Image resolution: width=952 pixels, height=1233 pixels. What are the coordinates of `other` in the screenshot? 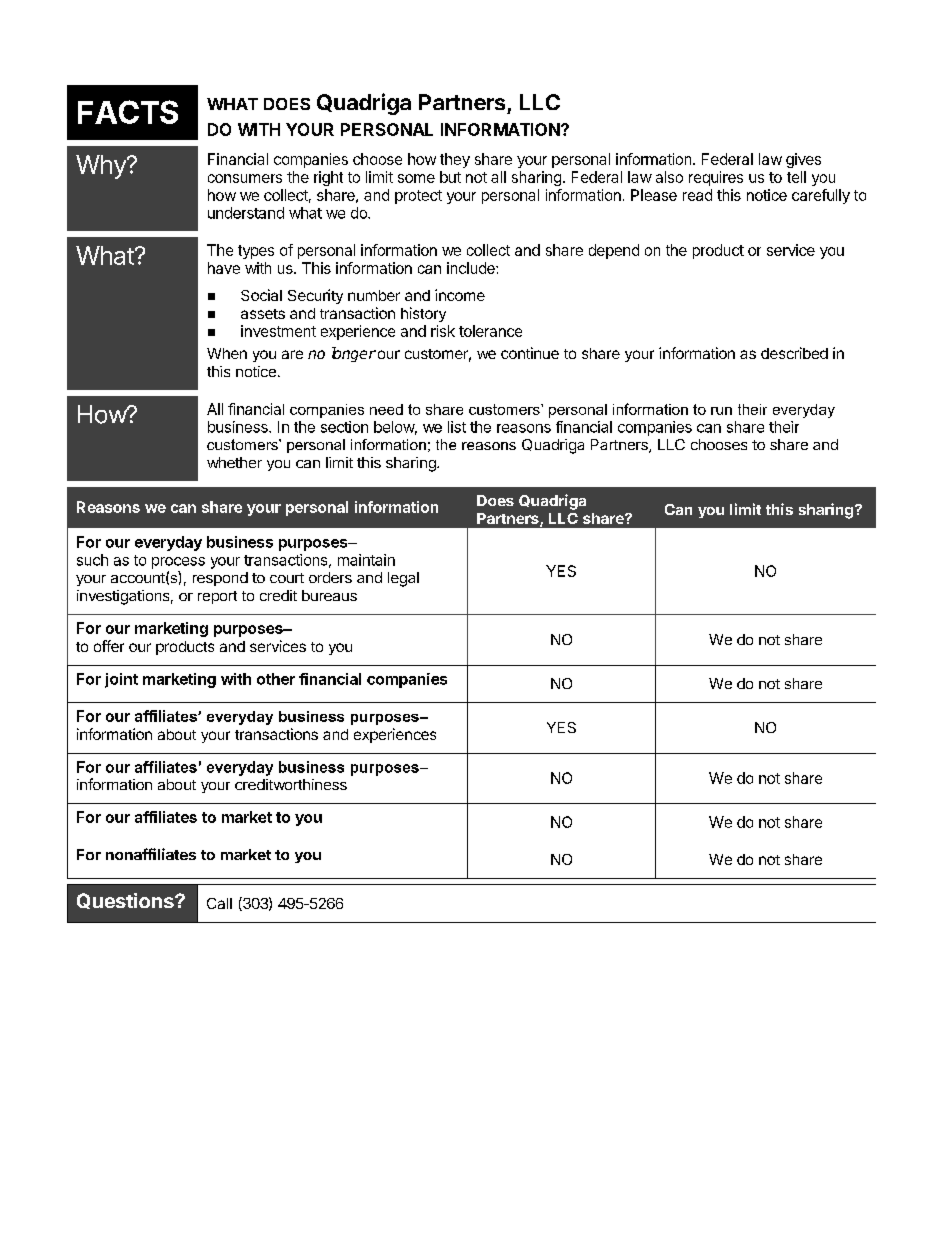 It's located at (276, 679).
